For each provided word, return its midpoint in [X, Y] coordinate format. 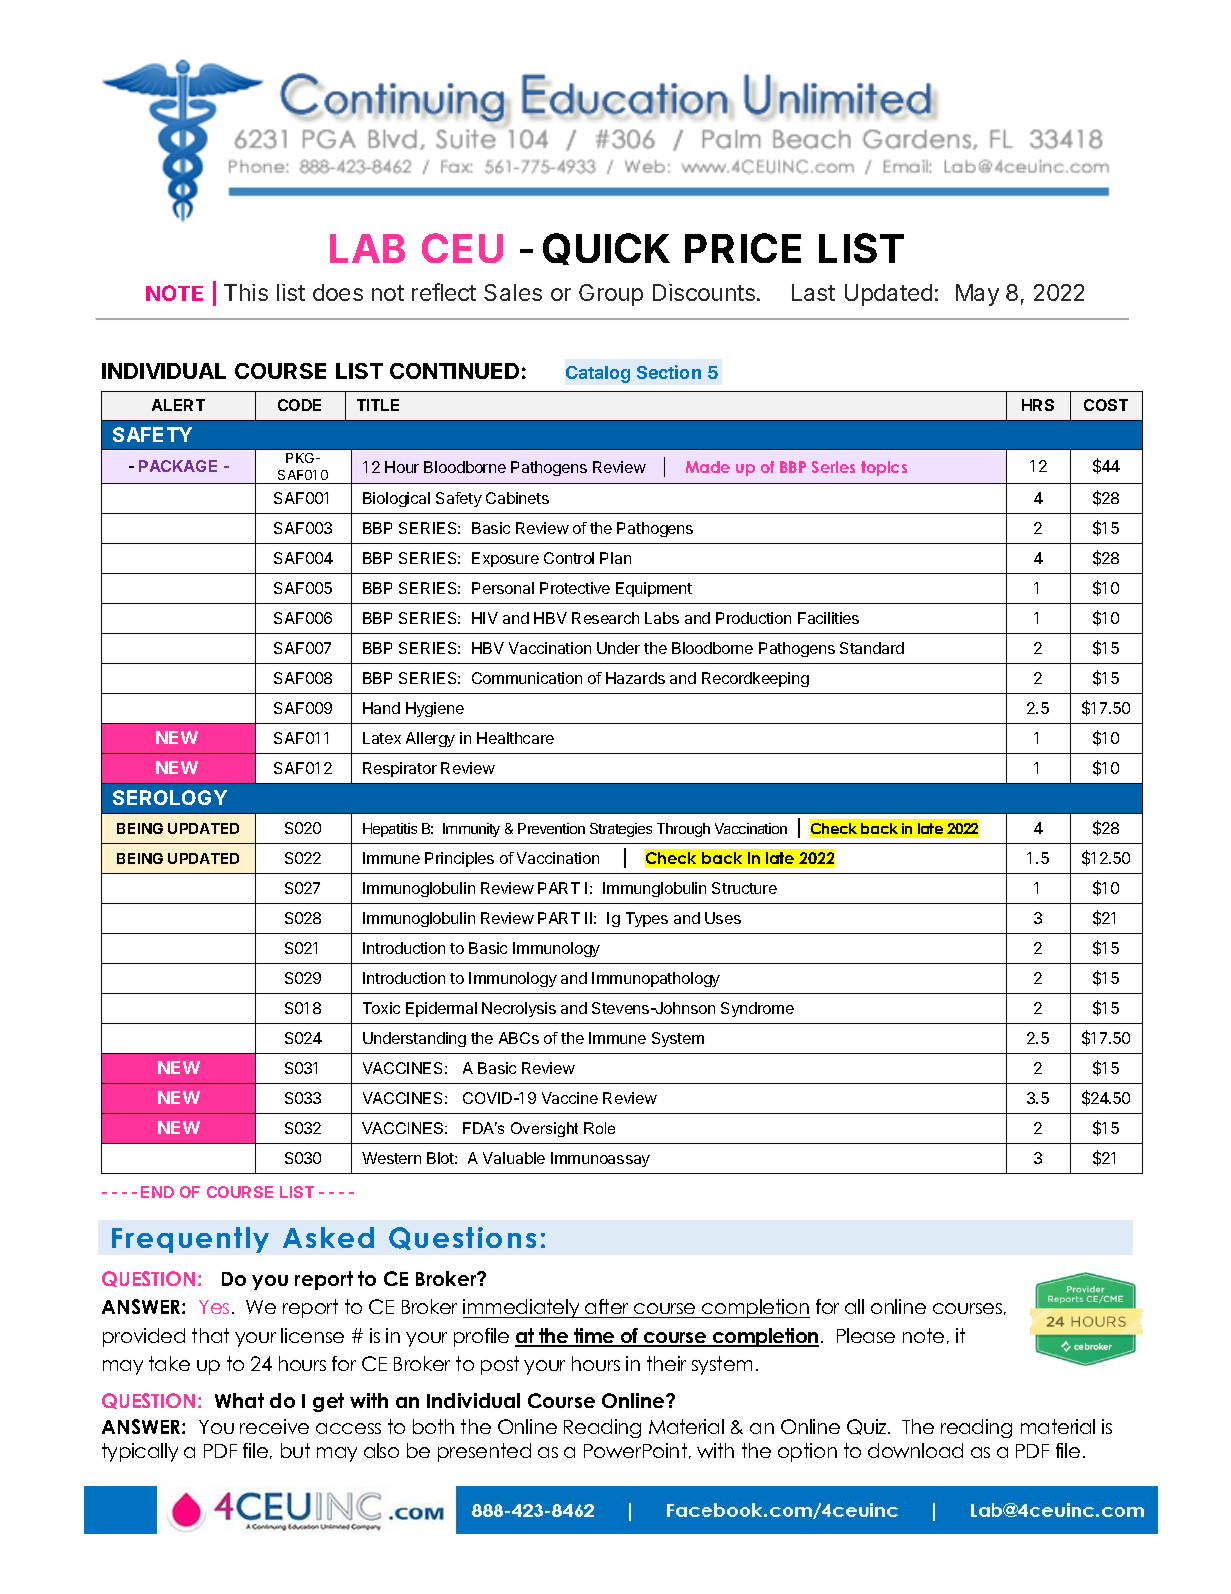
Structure [744, 888]
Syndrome [757, 1009]
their [666, 1363]
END [157, 1192]
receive [274, 1426]
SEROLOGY [170, 797]
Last [813, 292]
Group [611, 295]
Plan [615, 558]
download [915, 1450]
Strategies [621, 830]
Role [599, 1128]
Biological [396, 499]
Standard [872, 648]
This [246, 292]
